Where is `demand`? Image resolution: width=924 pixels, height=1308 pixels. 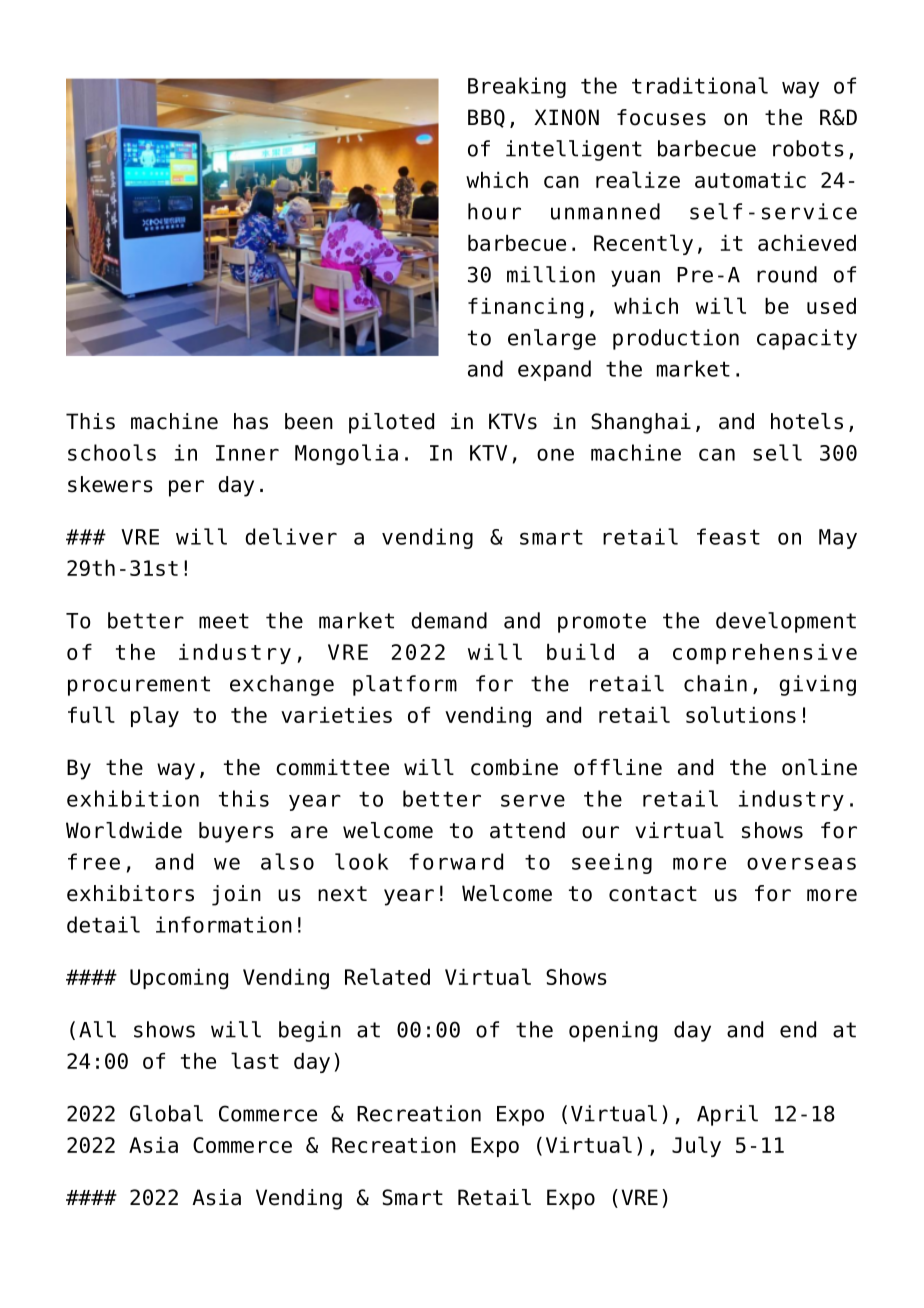 demand is located at coordinates (449, 620).
